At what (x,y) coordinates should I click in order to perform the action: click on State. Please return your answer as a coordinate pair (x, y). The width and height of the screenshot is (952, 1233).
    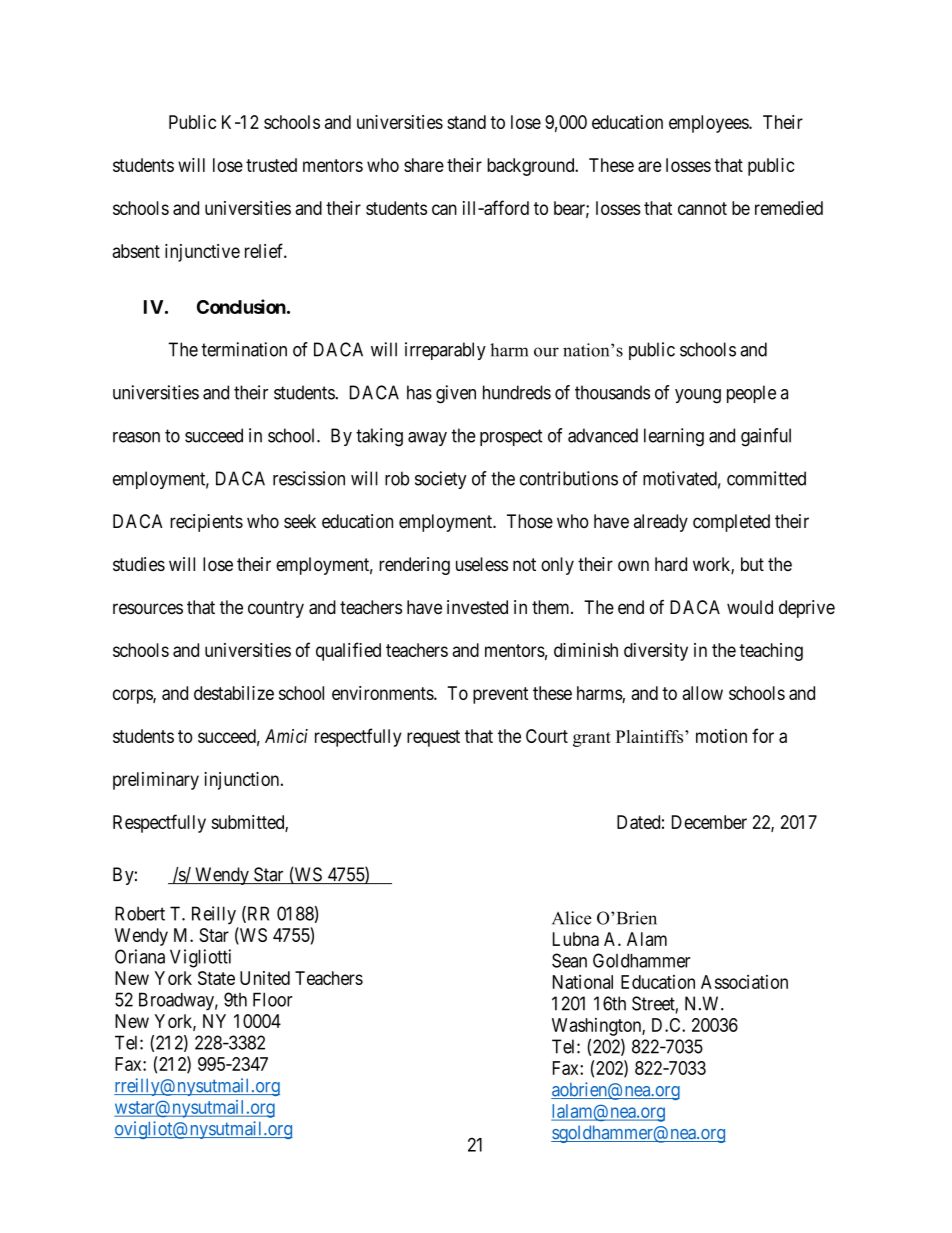
    Looking at the image, I should click on (216, 978).
